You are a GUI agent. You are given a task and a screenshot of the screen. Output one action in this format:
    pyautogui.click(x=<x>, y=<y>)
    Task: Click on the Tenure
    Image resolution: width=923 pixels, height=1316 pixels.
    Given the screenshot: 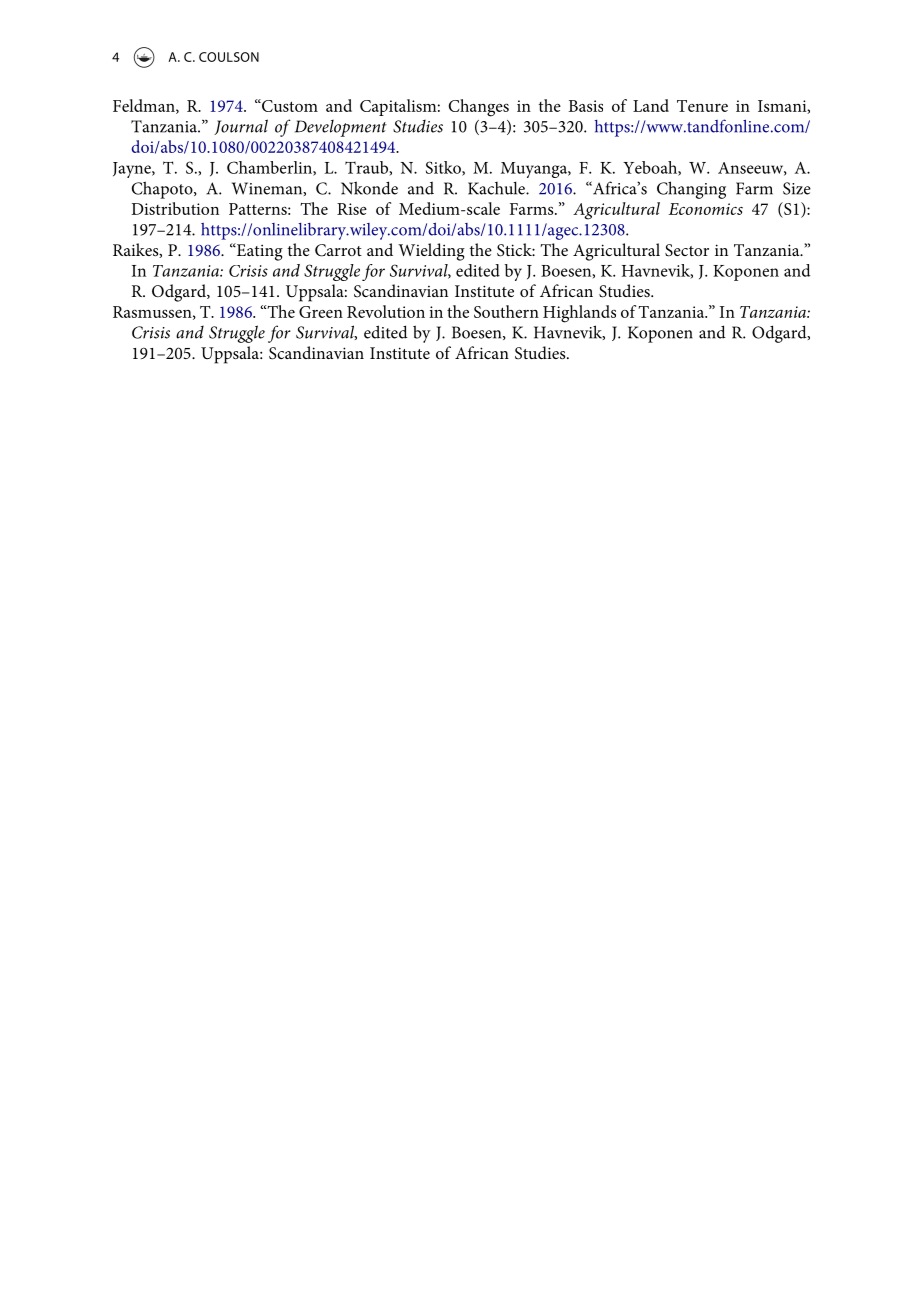 What is the action you would take?
    pyautogui.click(x=702, y=106)
